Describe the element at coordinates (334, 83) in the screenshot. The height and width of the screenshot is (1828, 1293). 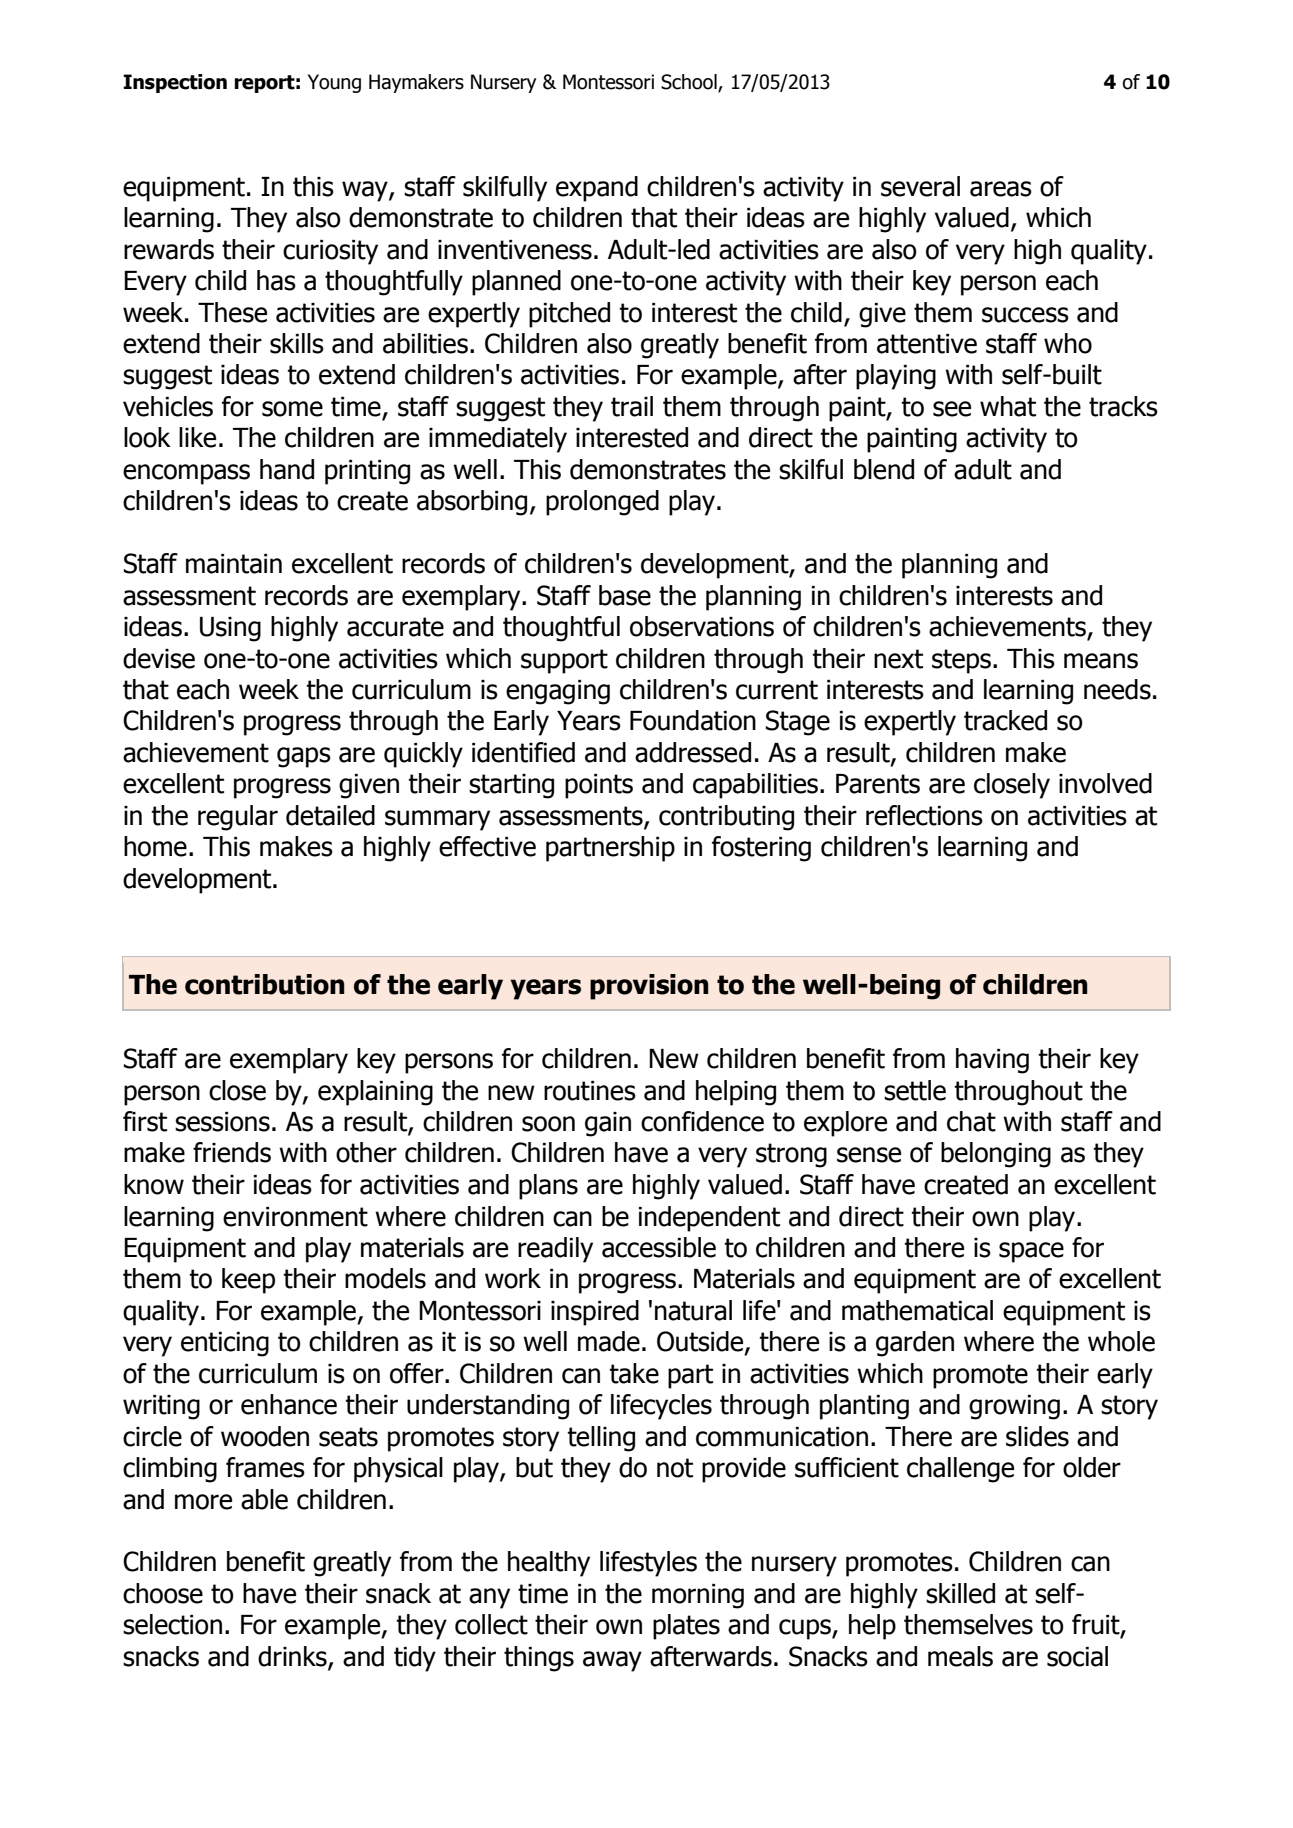
I see `Young` at that location.
